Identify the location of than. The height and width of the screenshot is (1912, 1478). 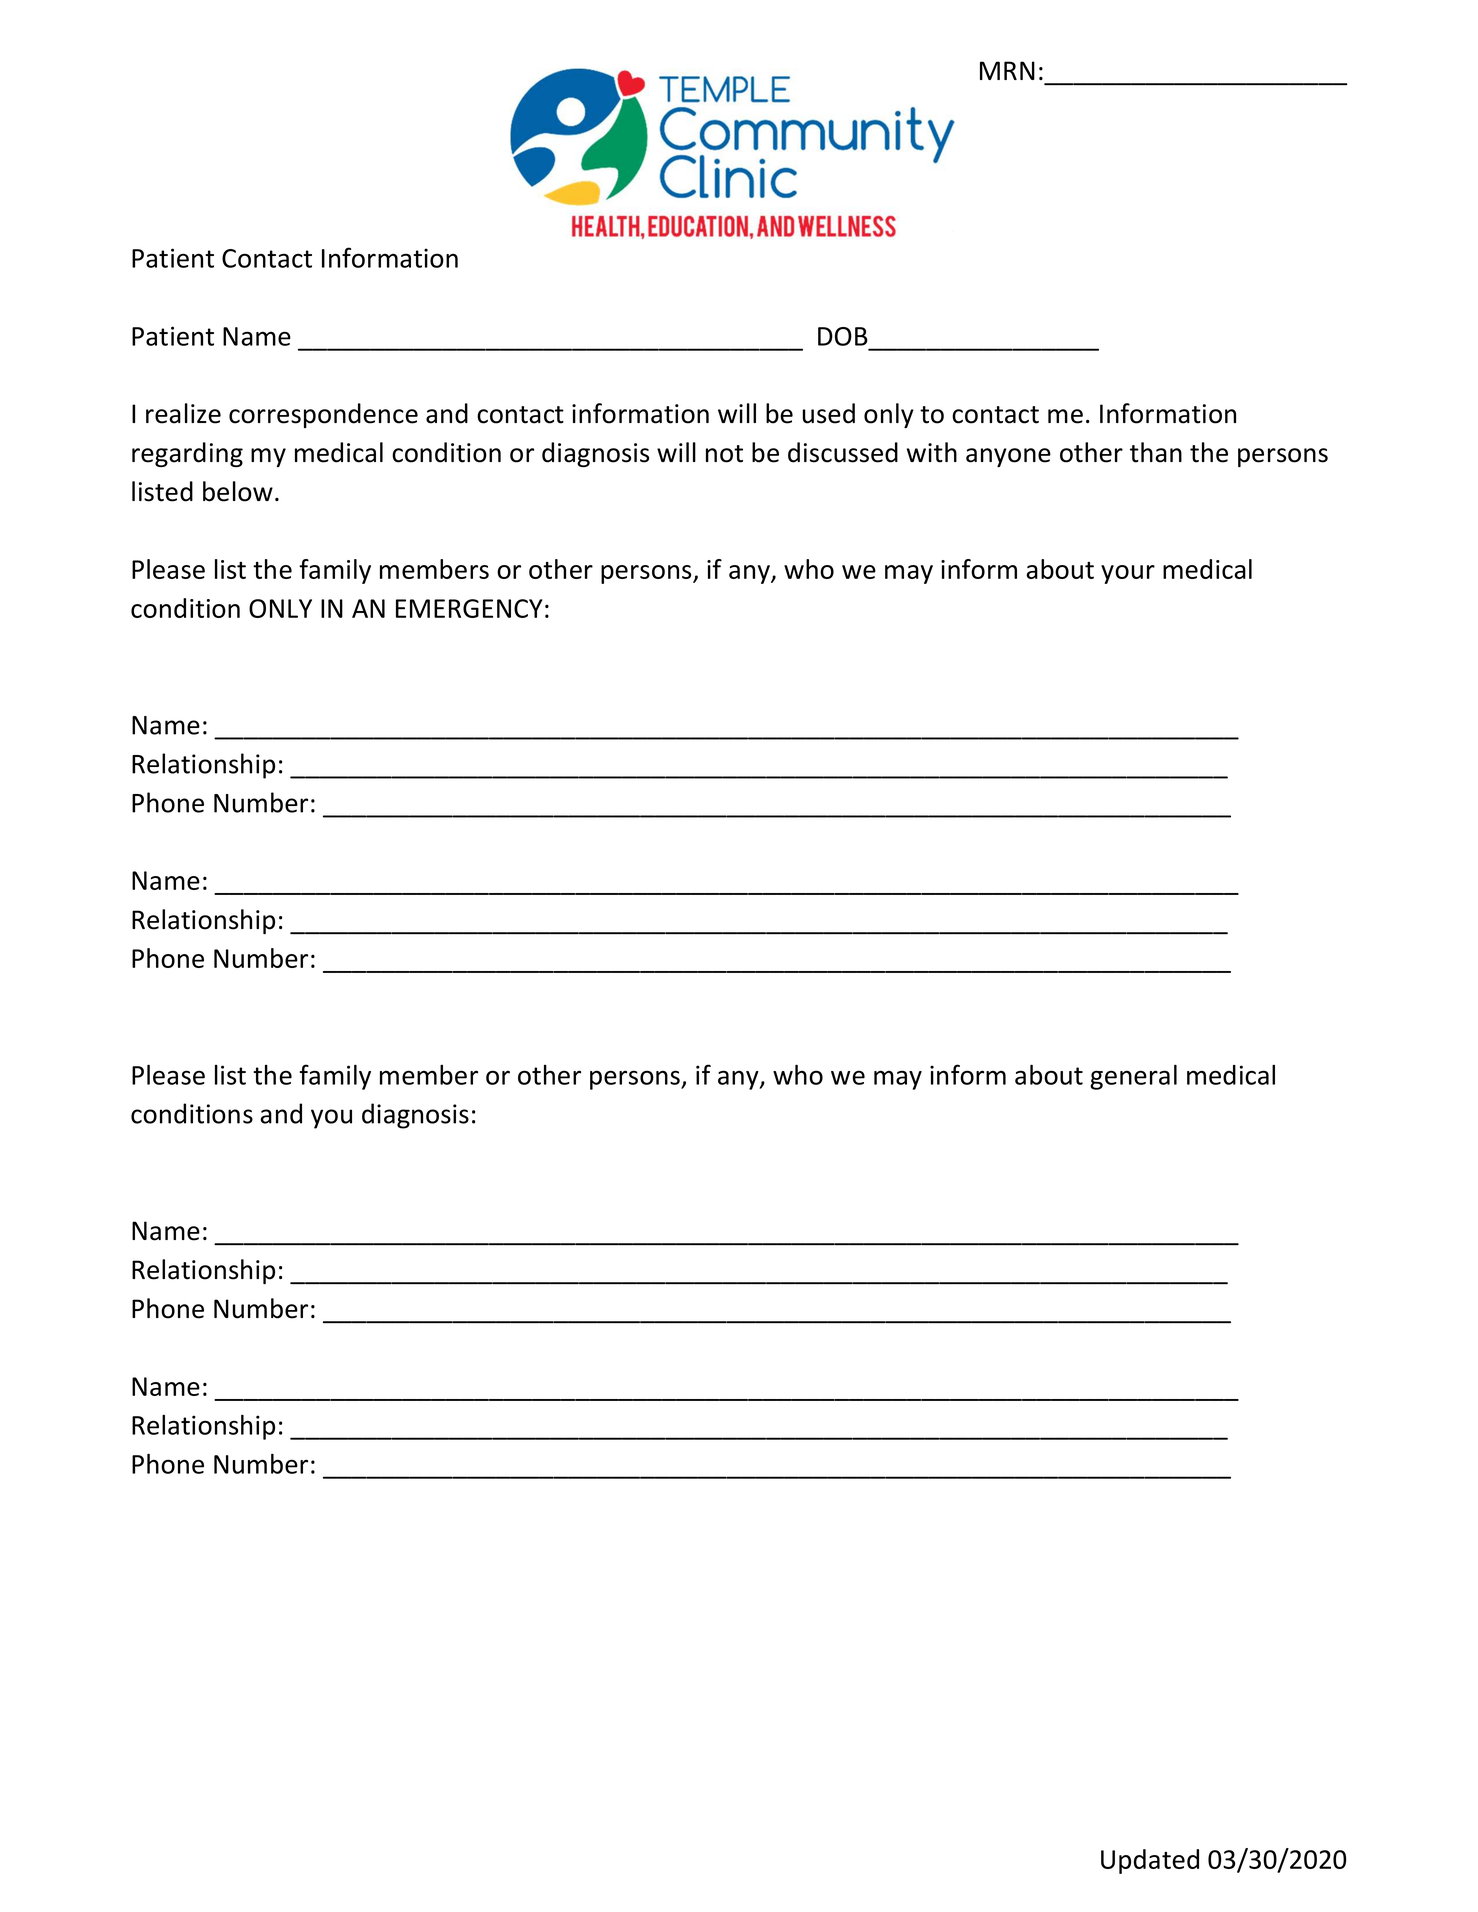
(1156, 452).
